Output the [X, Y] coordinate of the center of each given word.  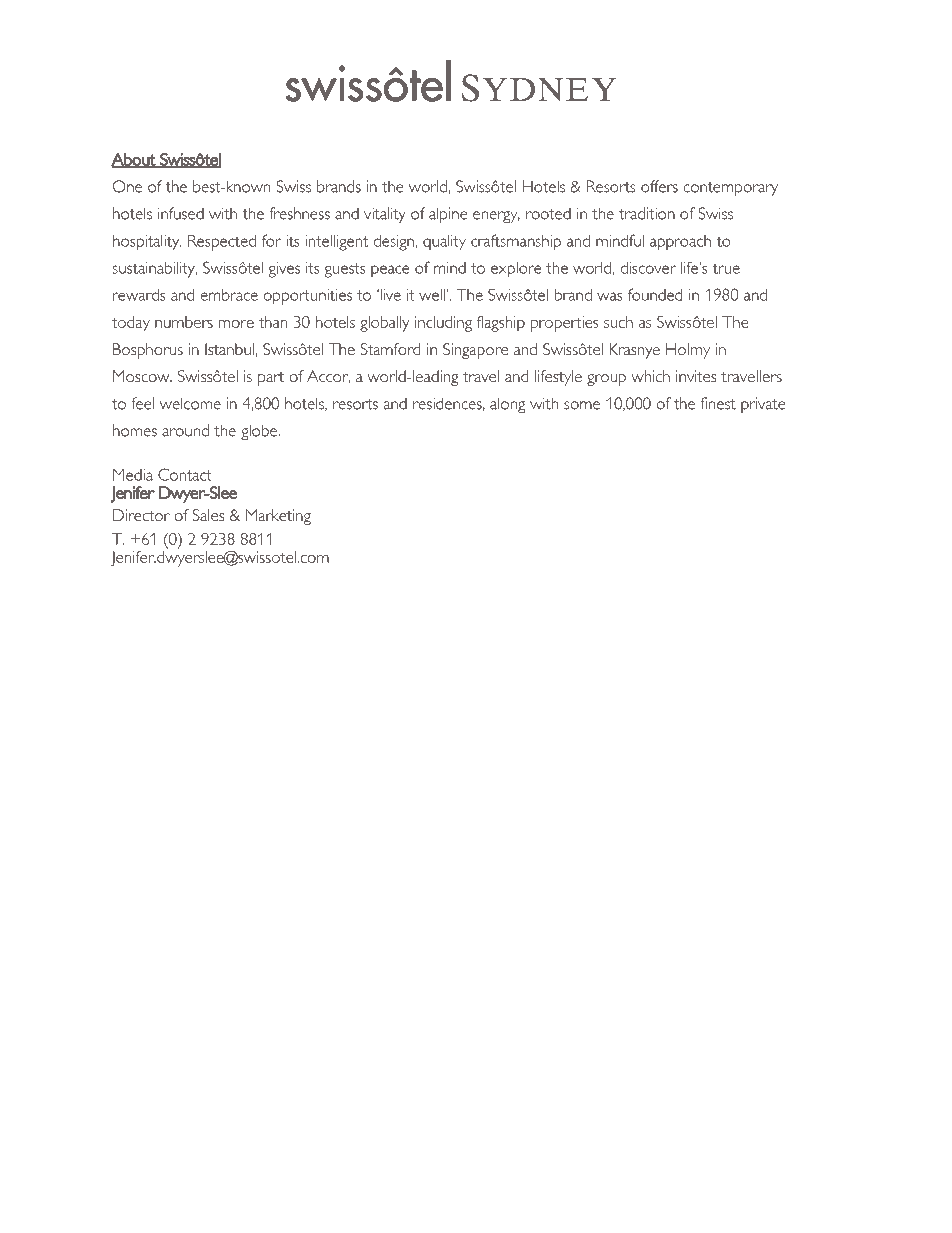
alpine [448, 215]
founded [655, 294]
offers [659, 186]
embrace [229, 295]
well [433, 295]
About [134, 160]
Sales [208, 515]
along [507, 405]
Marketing [278, 517]
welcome [190, 403]
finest [718, 403]
